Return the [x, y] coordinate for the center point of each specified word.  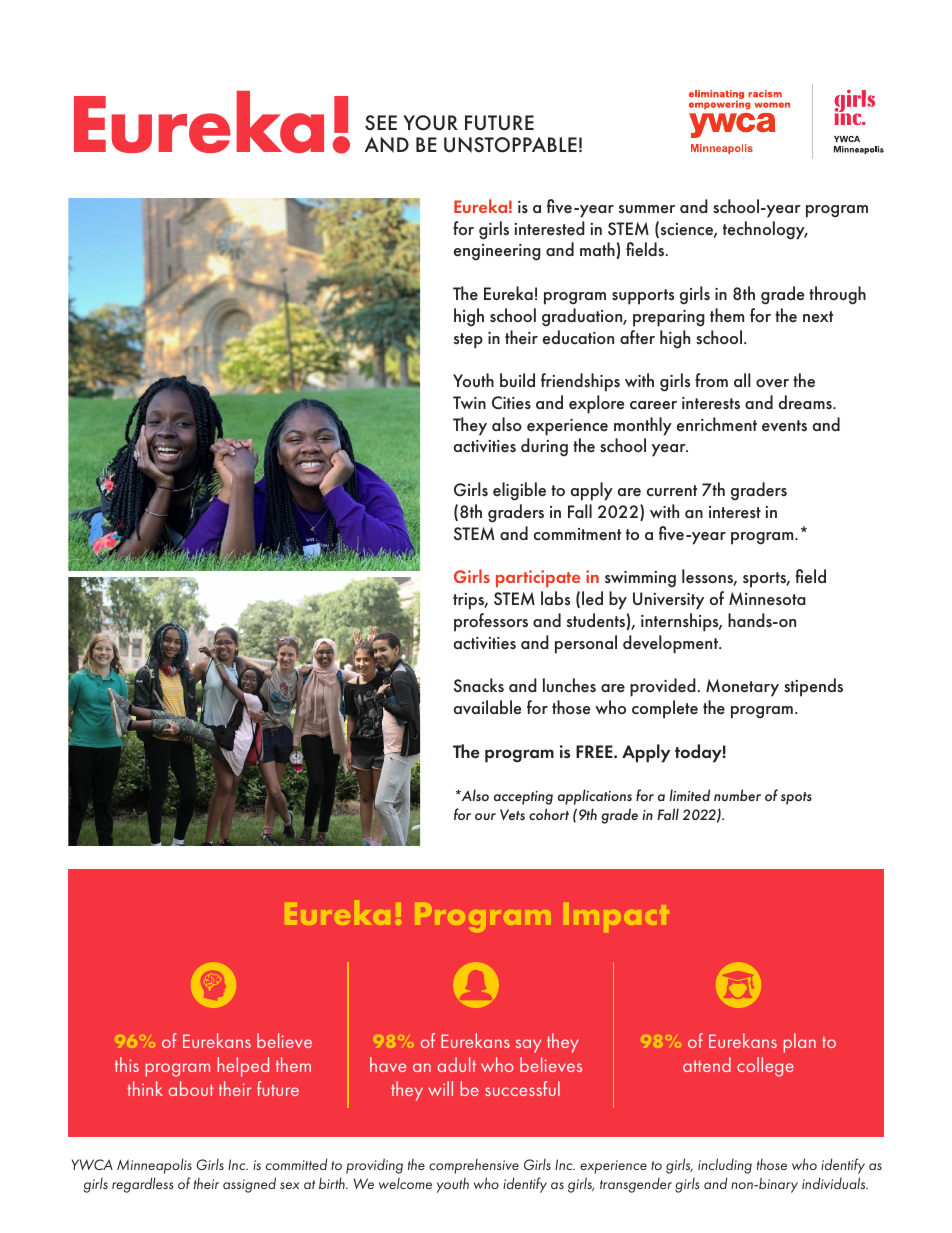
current [672, 490]
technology [765, 230]
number [737, 795]
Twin [469, 402]
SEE [381, 122]
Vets [512, 814]
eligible [519, 491]
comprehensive [474, 1166]
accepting [523, 798]
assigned [249, 1185]
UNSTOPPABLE [510, 145]
